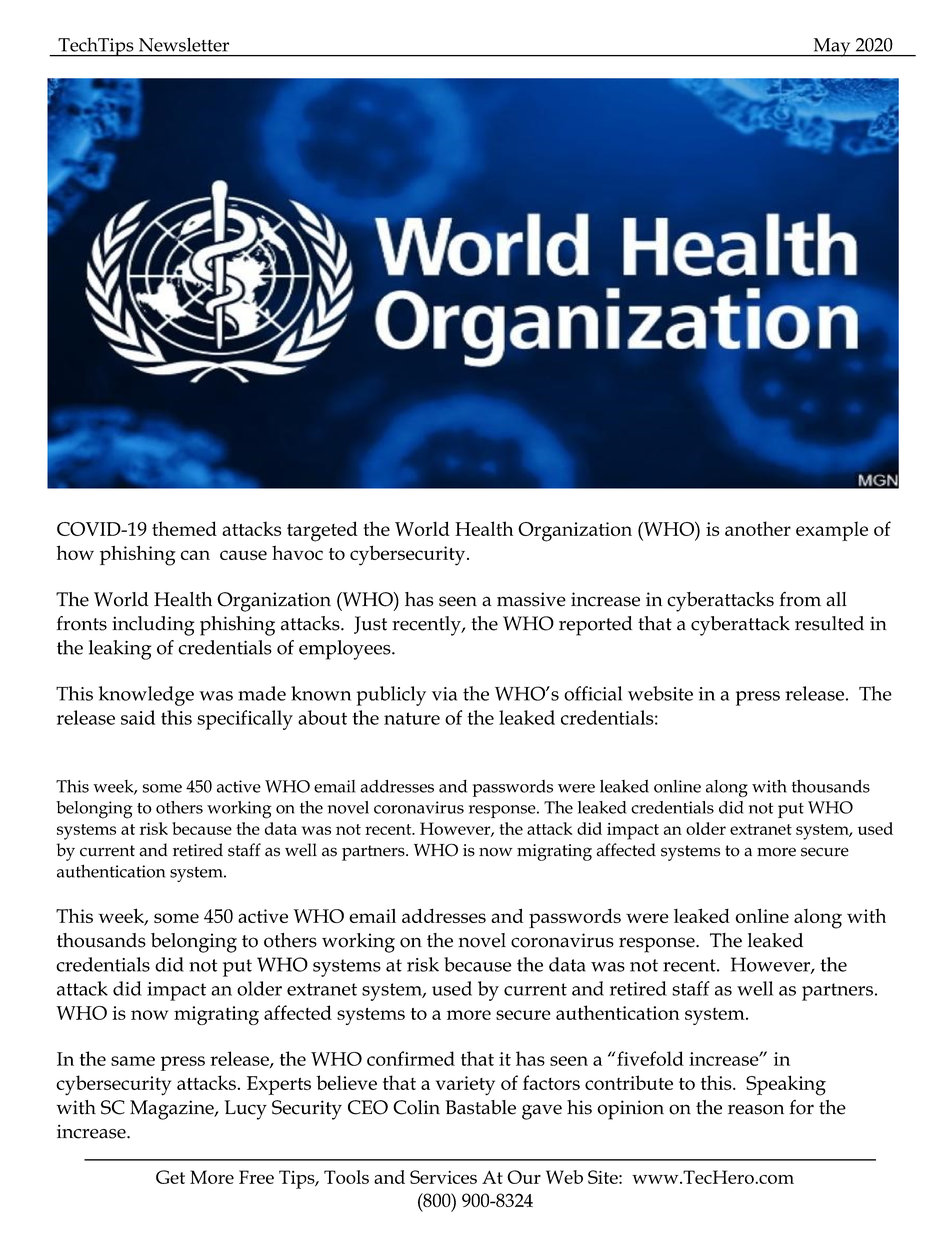  What do you see at coordinates (173, 1110) in the image?
I see `Magazine` at bounding box center [173, 1110].
